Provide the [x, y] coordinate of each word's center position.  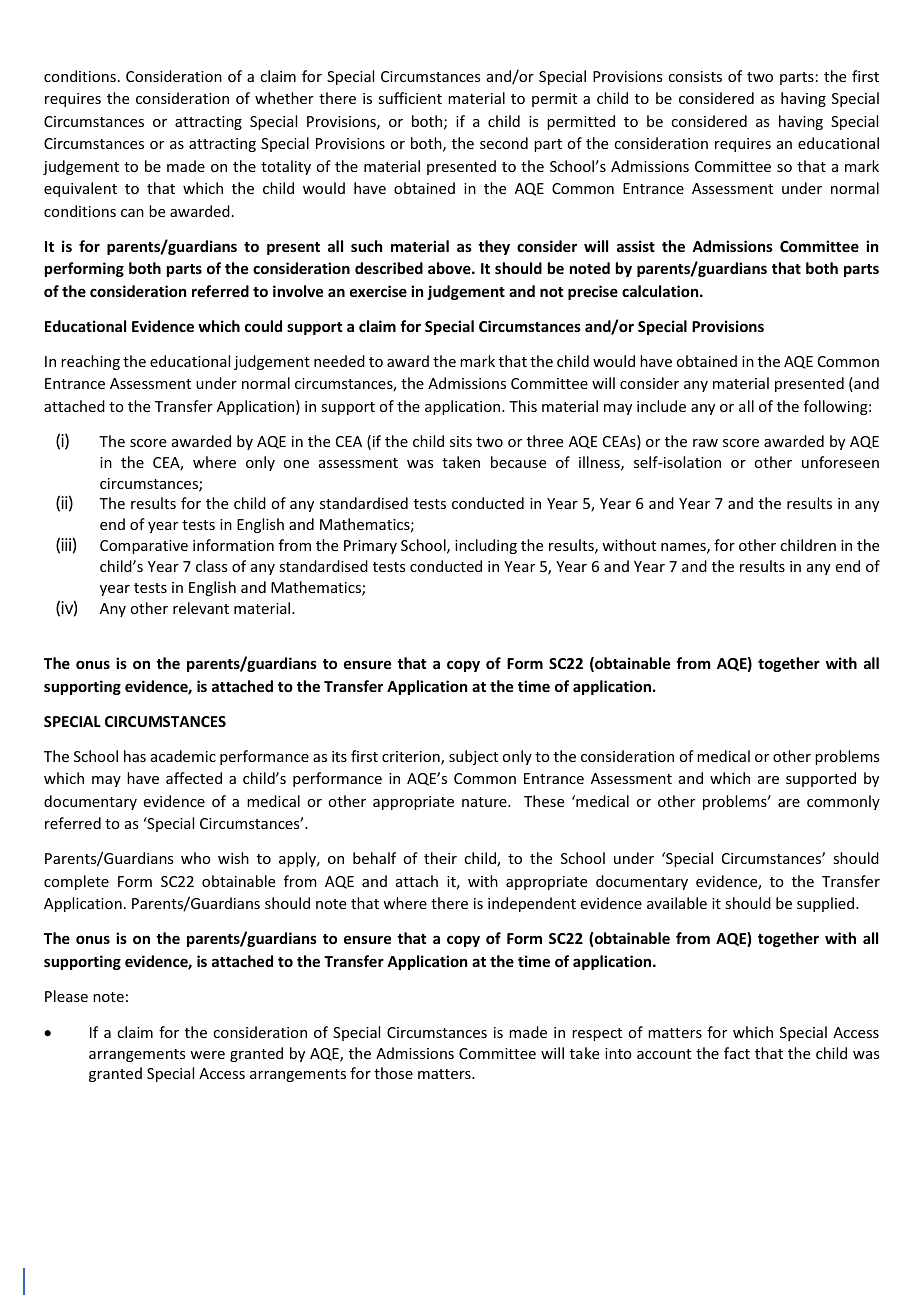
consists [695, 76]
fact [737, 1053]
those [393, 1073]
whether [284, 98]
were [207, 1055]
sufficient [410, 98]
